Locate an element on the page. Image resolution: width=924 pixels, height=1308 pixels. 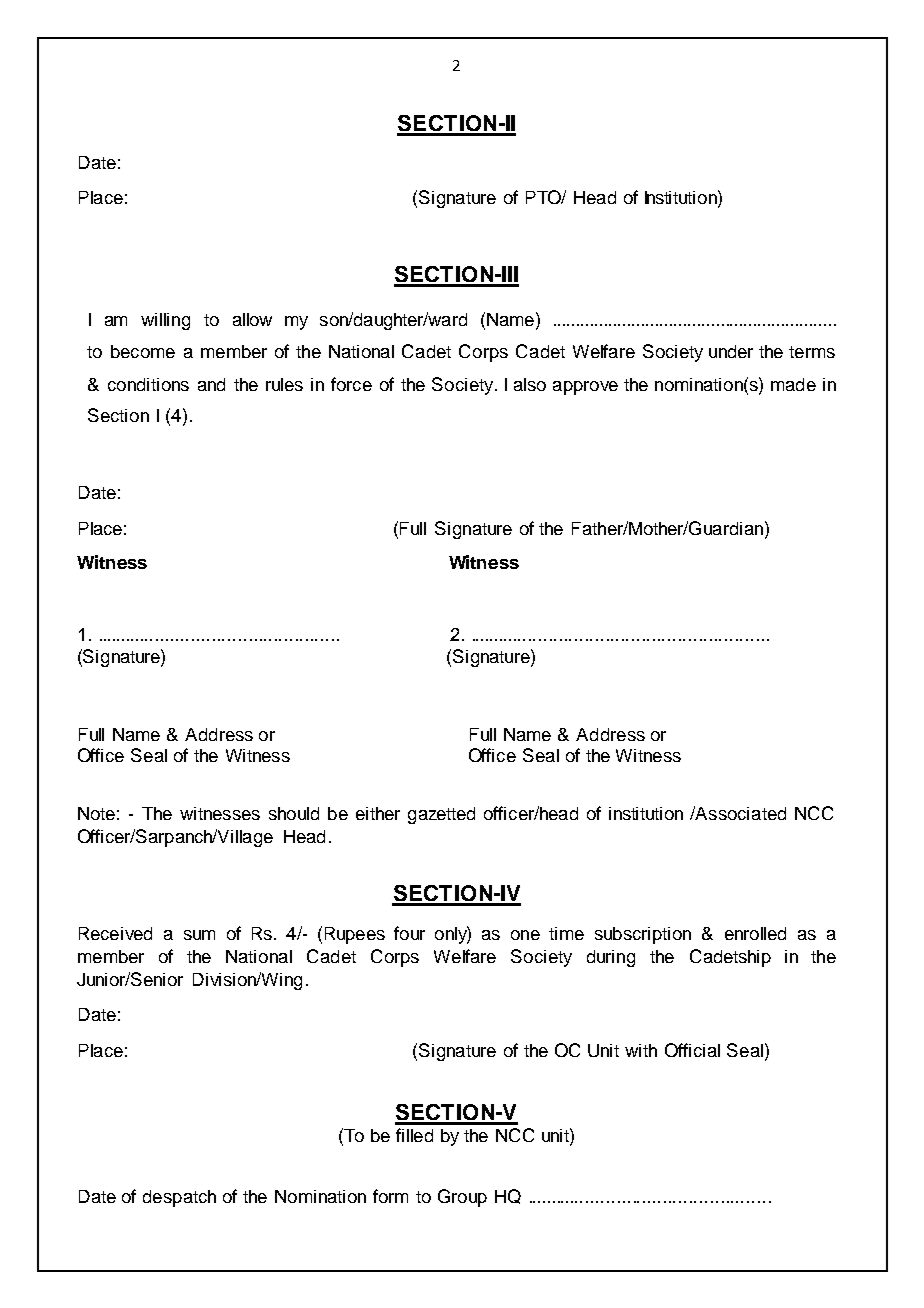
become is located at coordinates (143, 351).
